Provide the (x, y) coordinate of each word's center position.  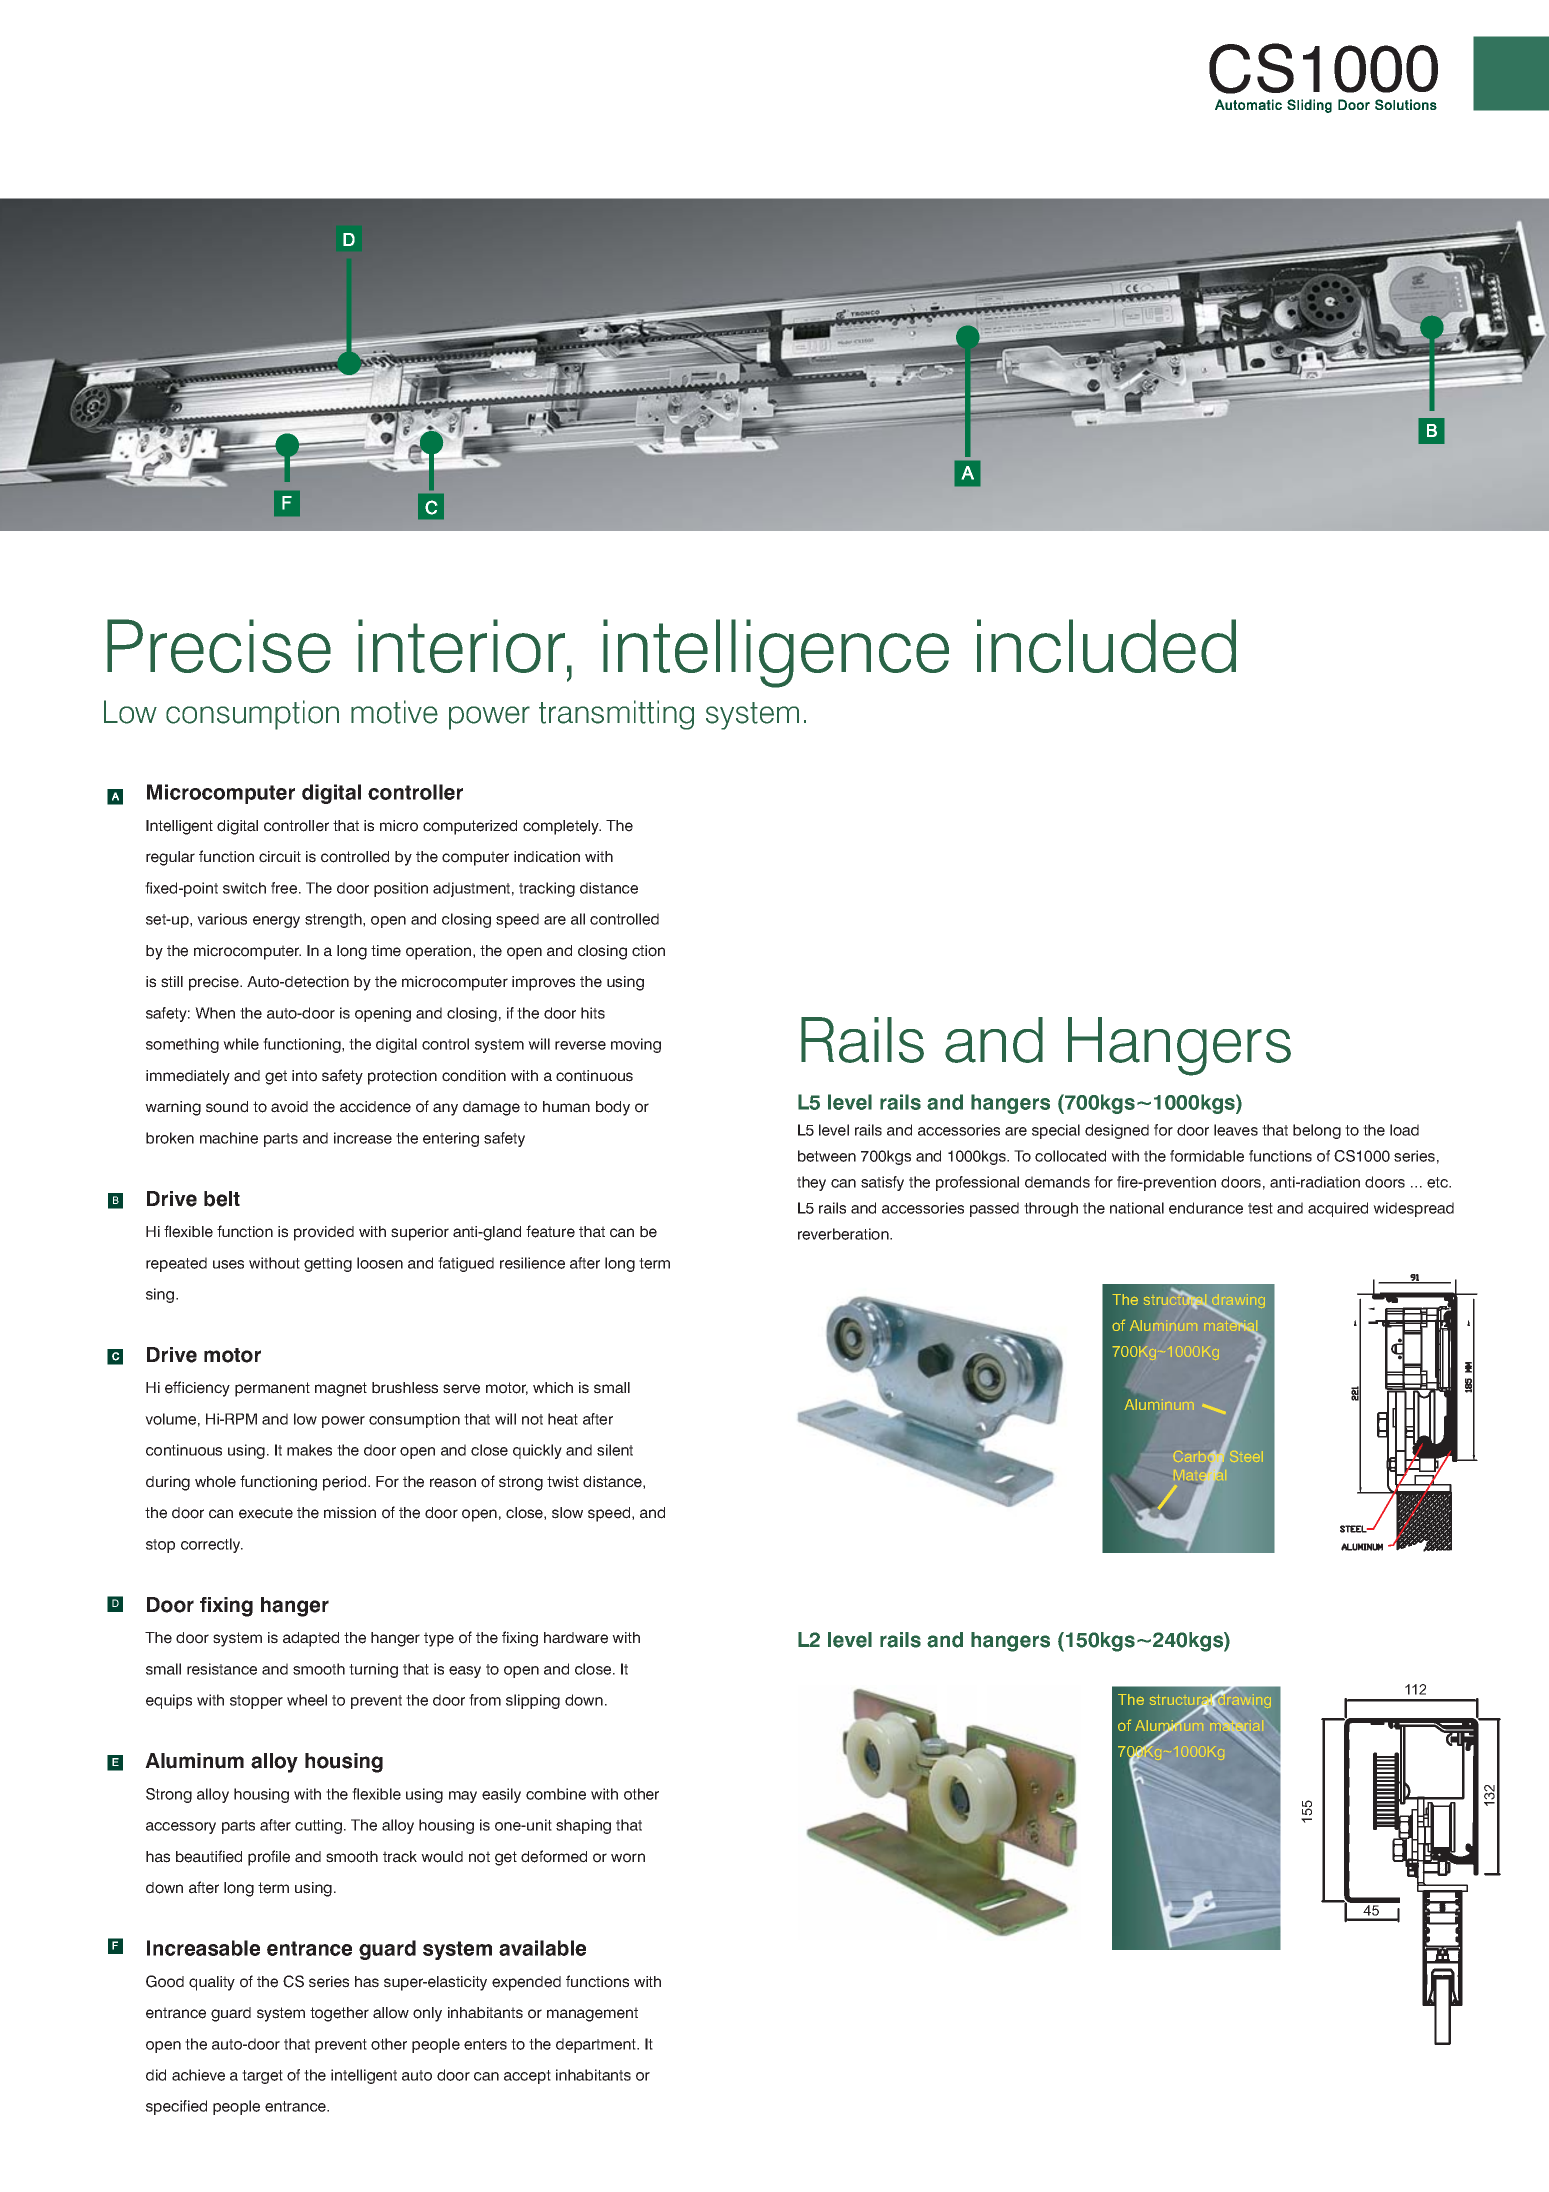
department (597, 2045)
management (592, 2014)
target (262, 2077)
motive (394, 712)
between (827, 1156)
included (1106, 646)
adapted (311, 1639)
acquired (1338, 1209)
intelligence (776, 653)
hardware (576, 1638)
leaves (1236, 1130)
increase (363, 1138)
